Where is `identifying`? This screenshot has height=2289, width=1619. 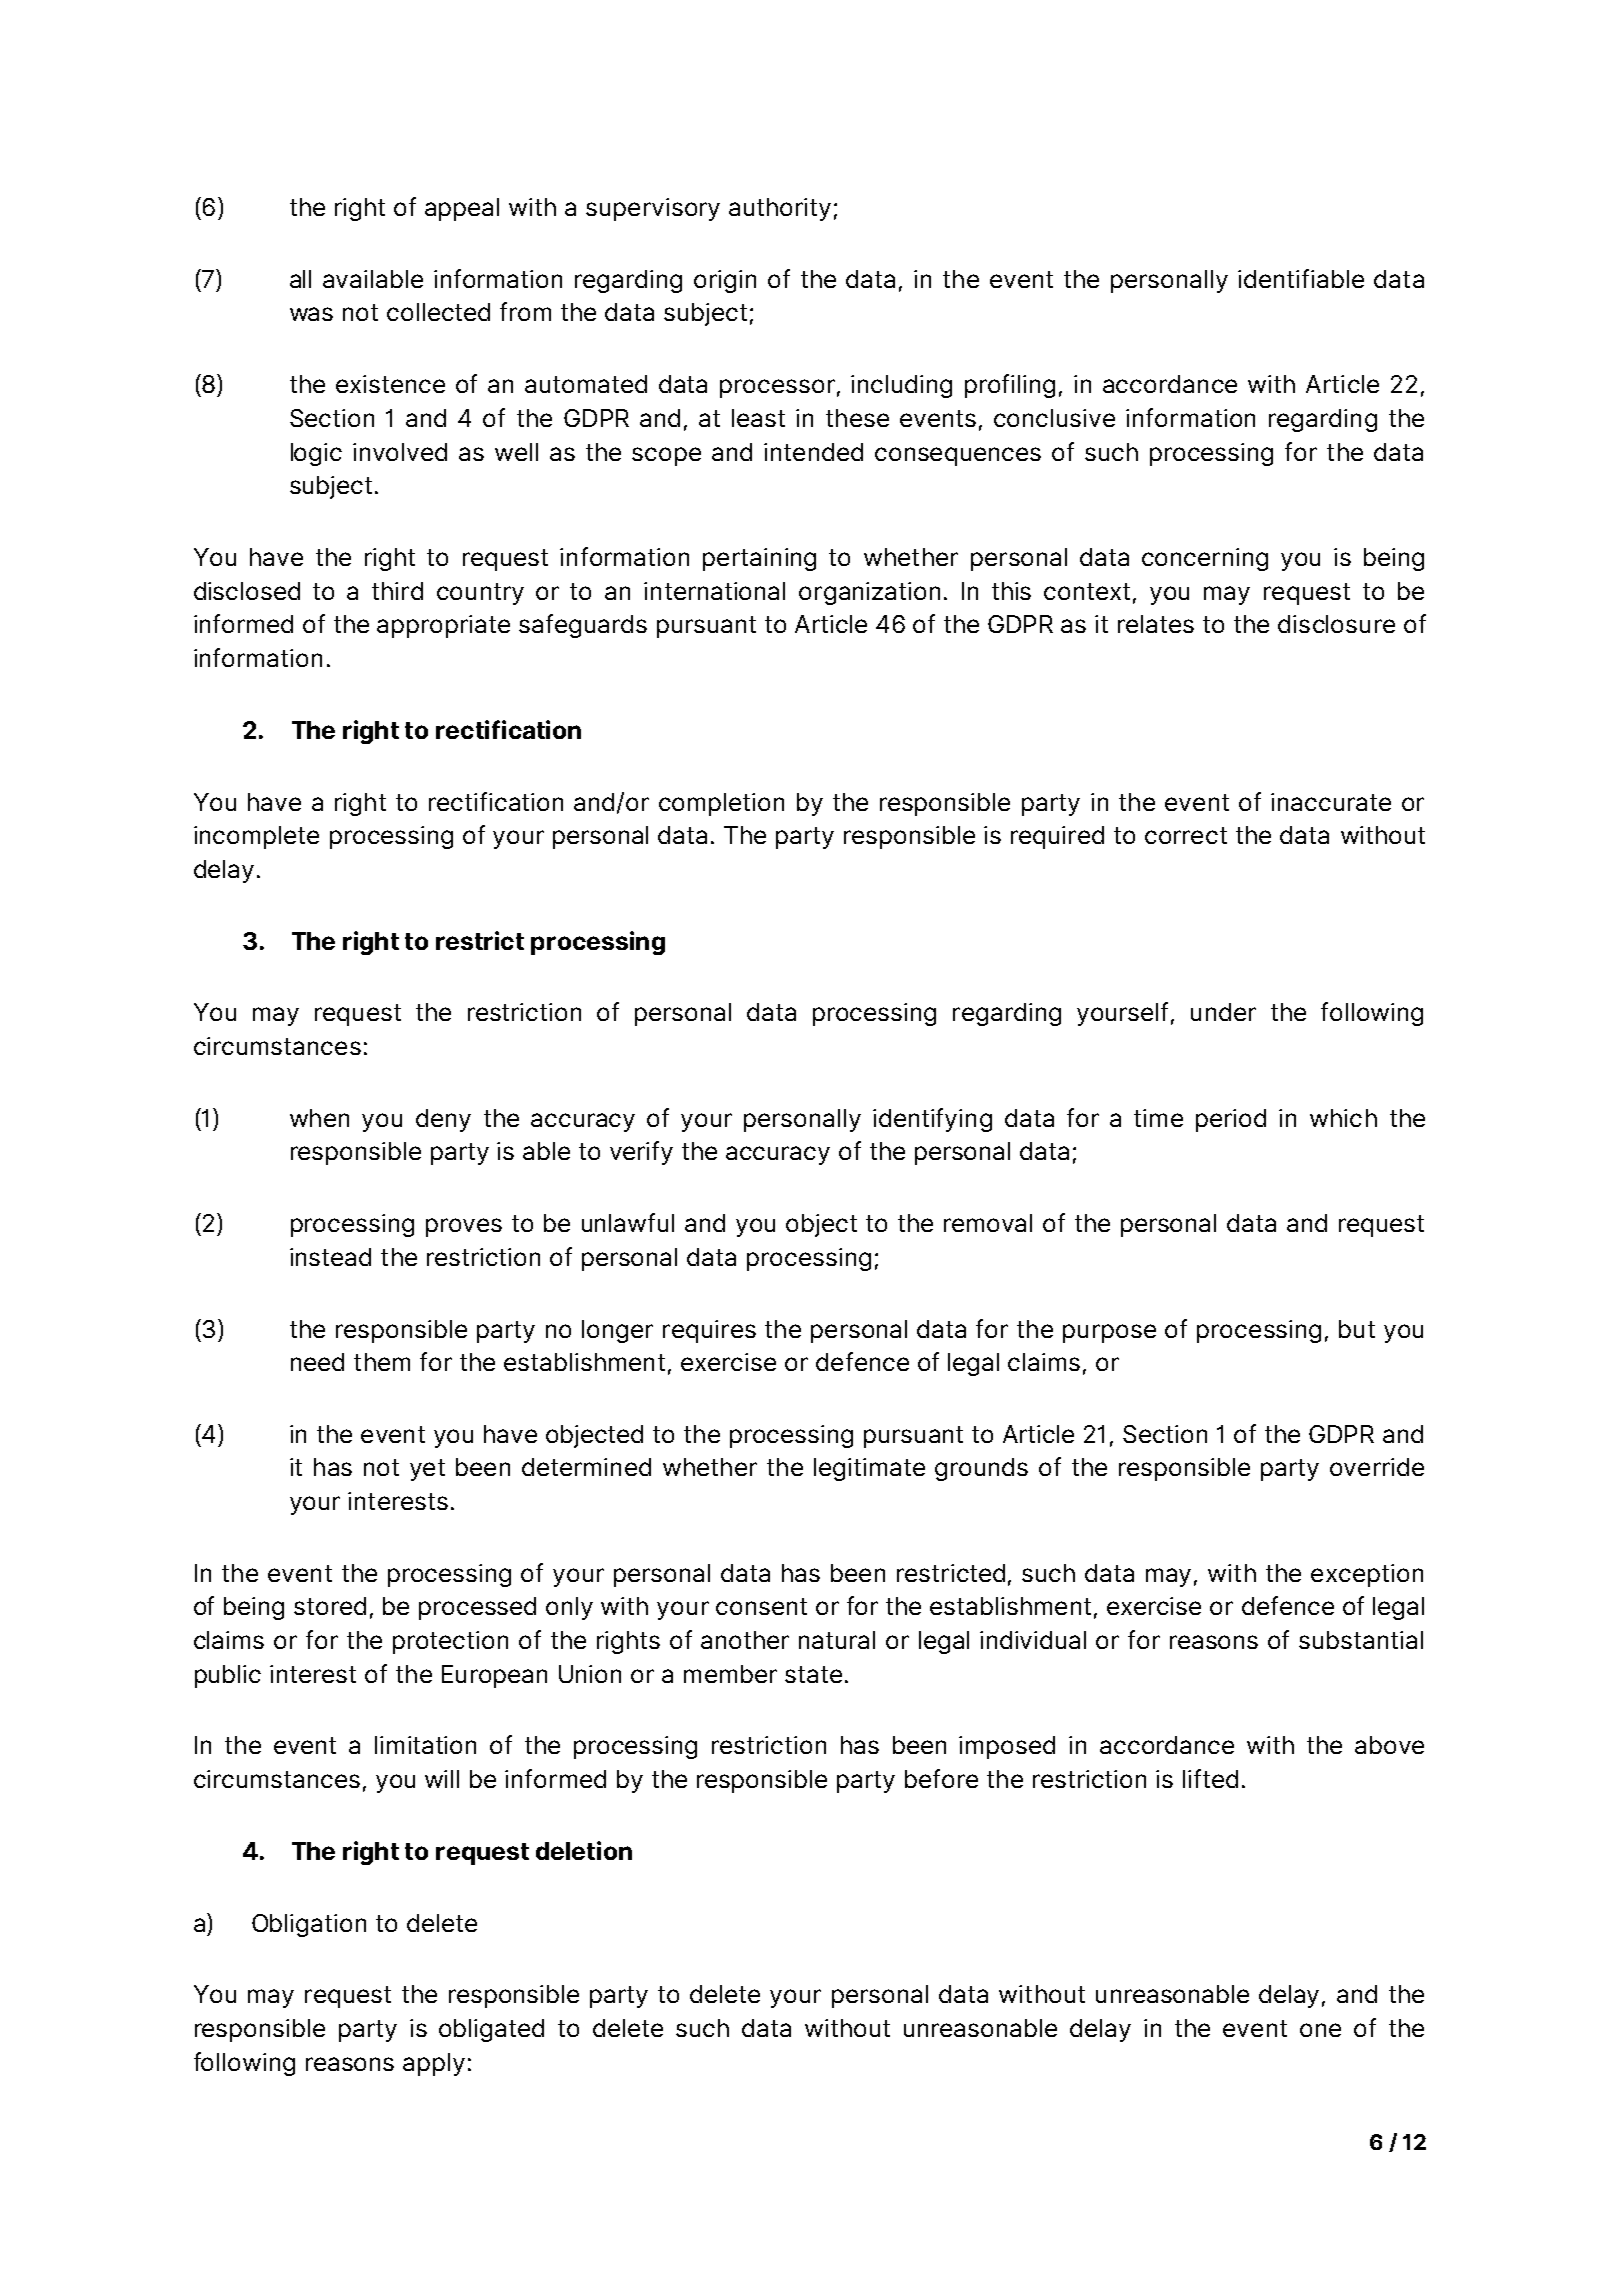
identifying is located at coordinates (932, 1120).
